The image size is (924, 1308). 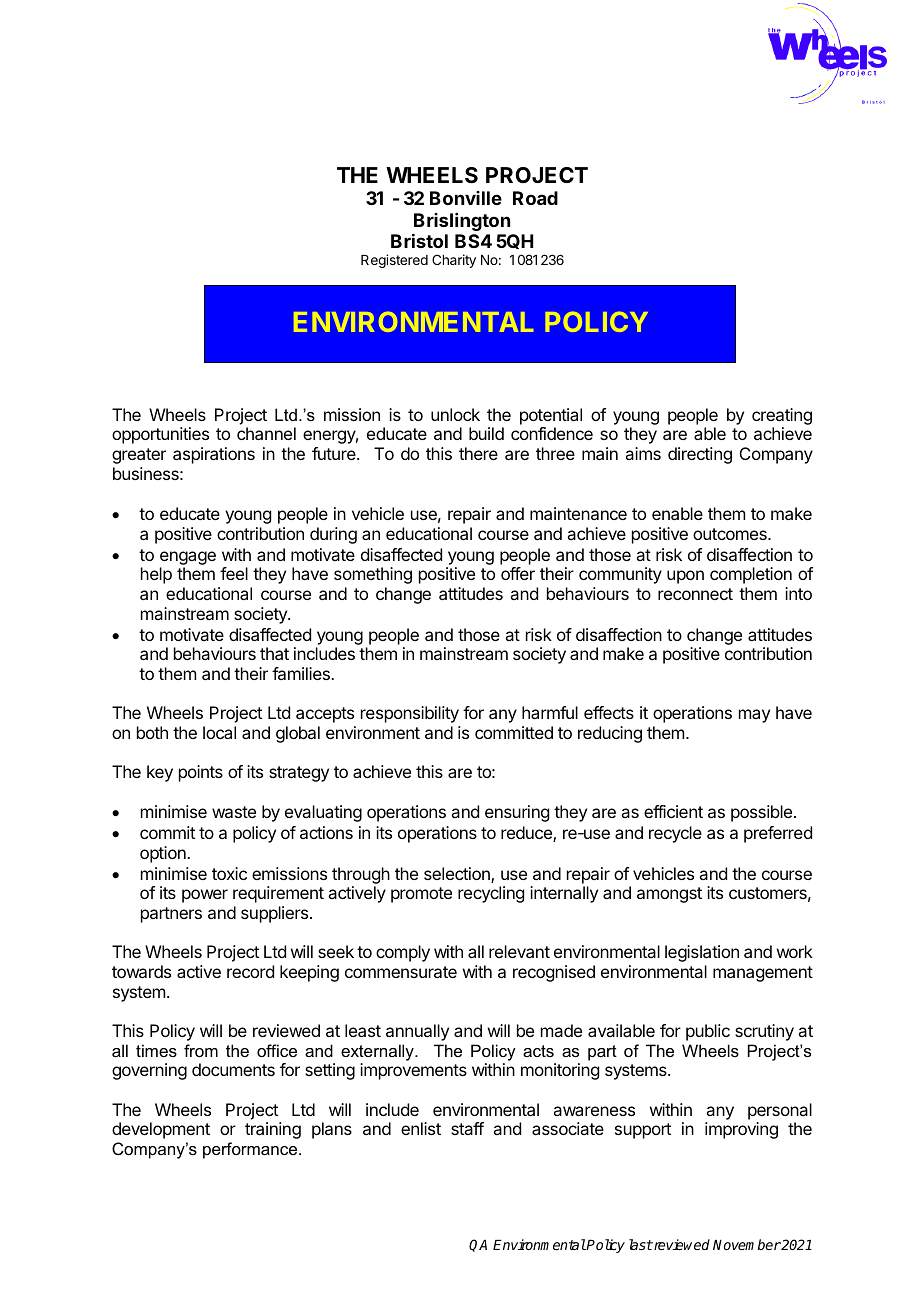 What do you see at coordinates (219, 732) in the screenshot?
I see `local` at bounding box center [219, 732].
